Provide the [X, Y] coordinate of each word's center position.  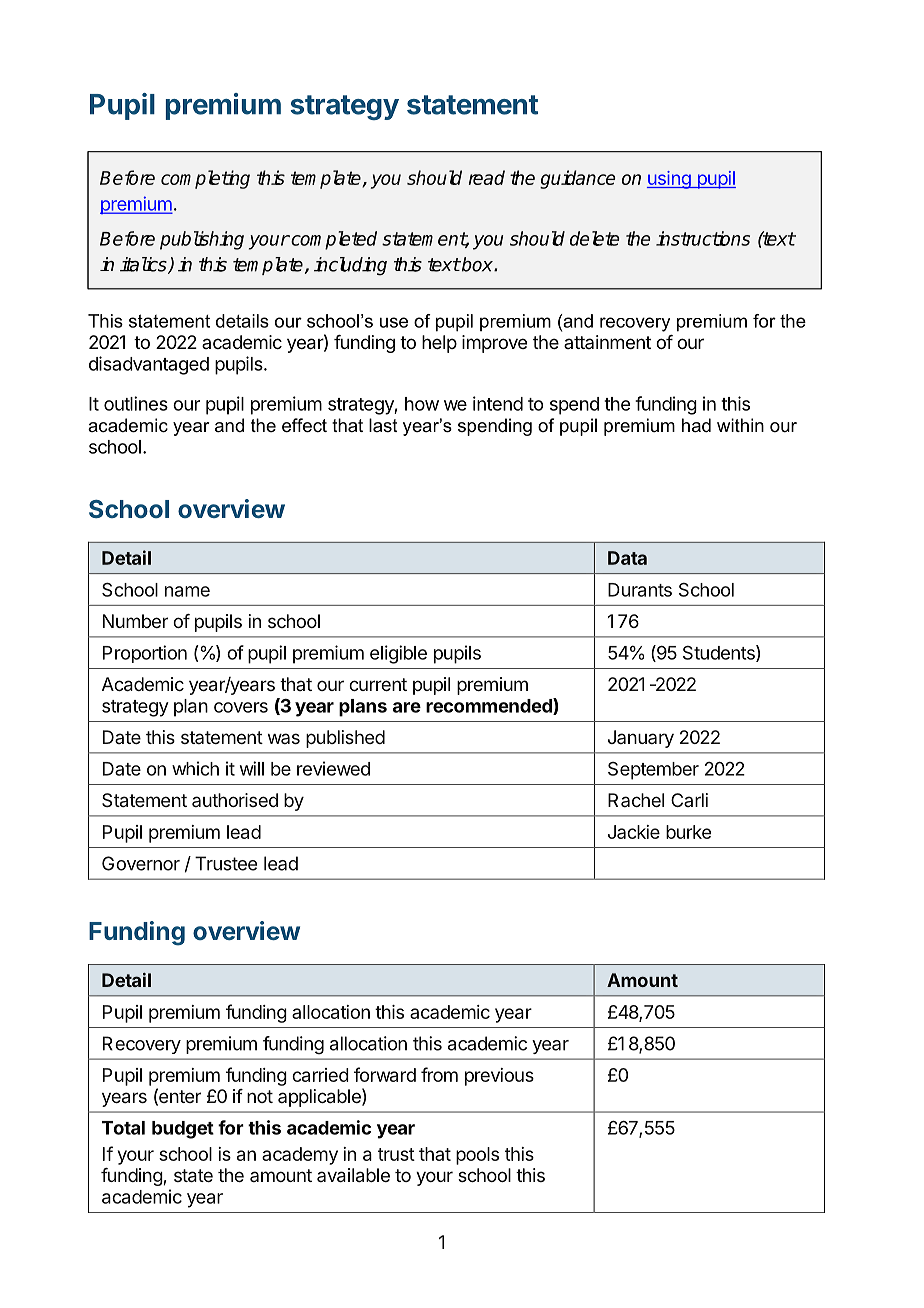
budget [183, 1130]
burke [688, 832]
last [383, 425]
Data [627, 558]
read [487, 177]
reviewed [333, 768]
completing [205, 179]
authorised [235, 800]
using [670, 180]
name [187, 591]
